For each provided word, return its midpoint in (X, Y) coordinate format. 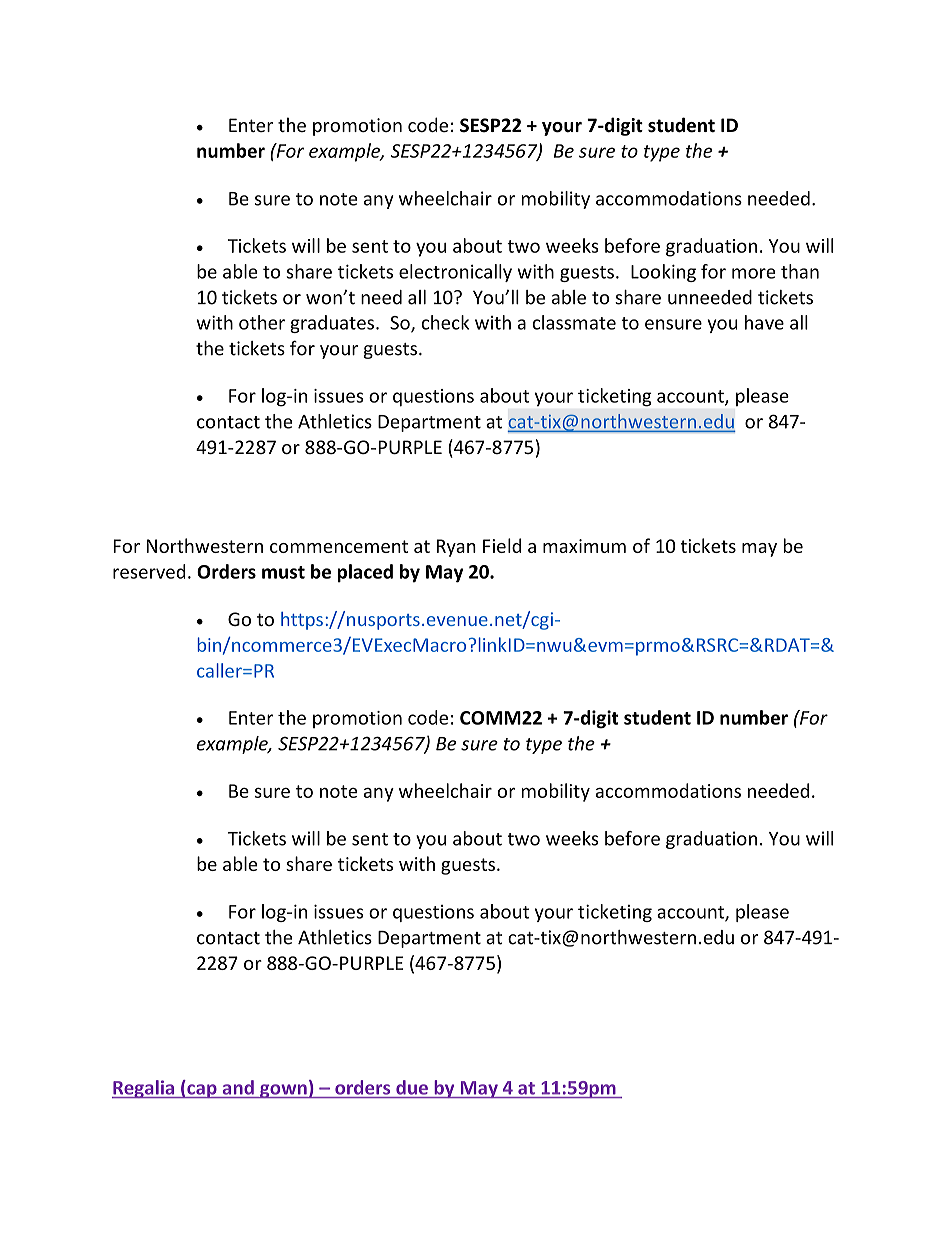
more (753, 273)
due (412, 1087)
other (262, 322)
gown (283, 1091)
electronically (455, 273)
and (238, 1087)
